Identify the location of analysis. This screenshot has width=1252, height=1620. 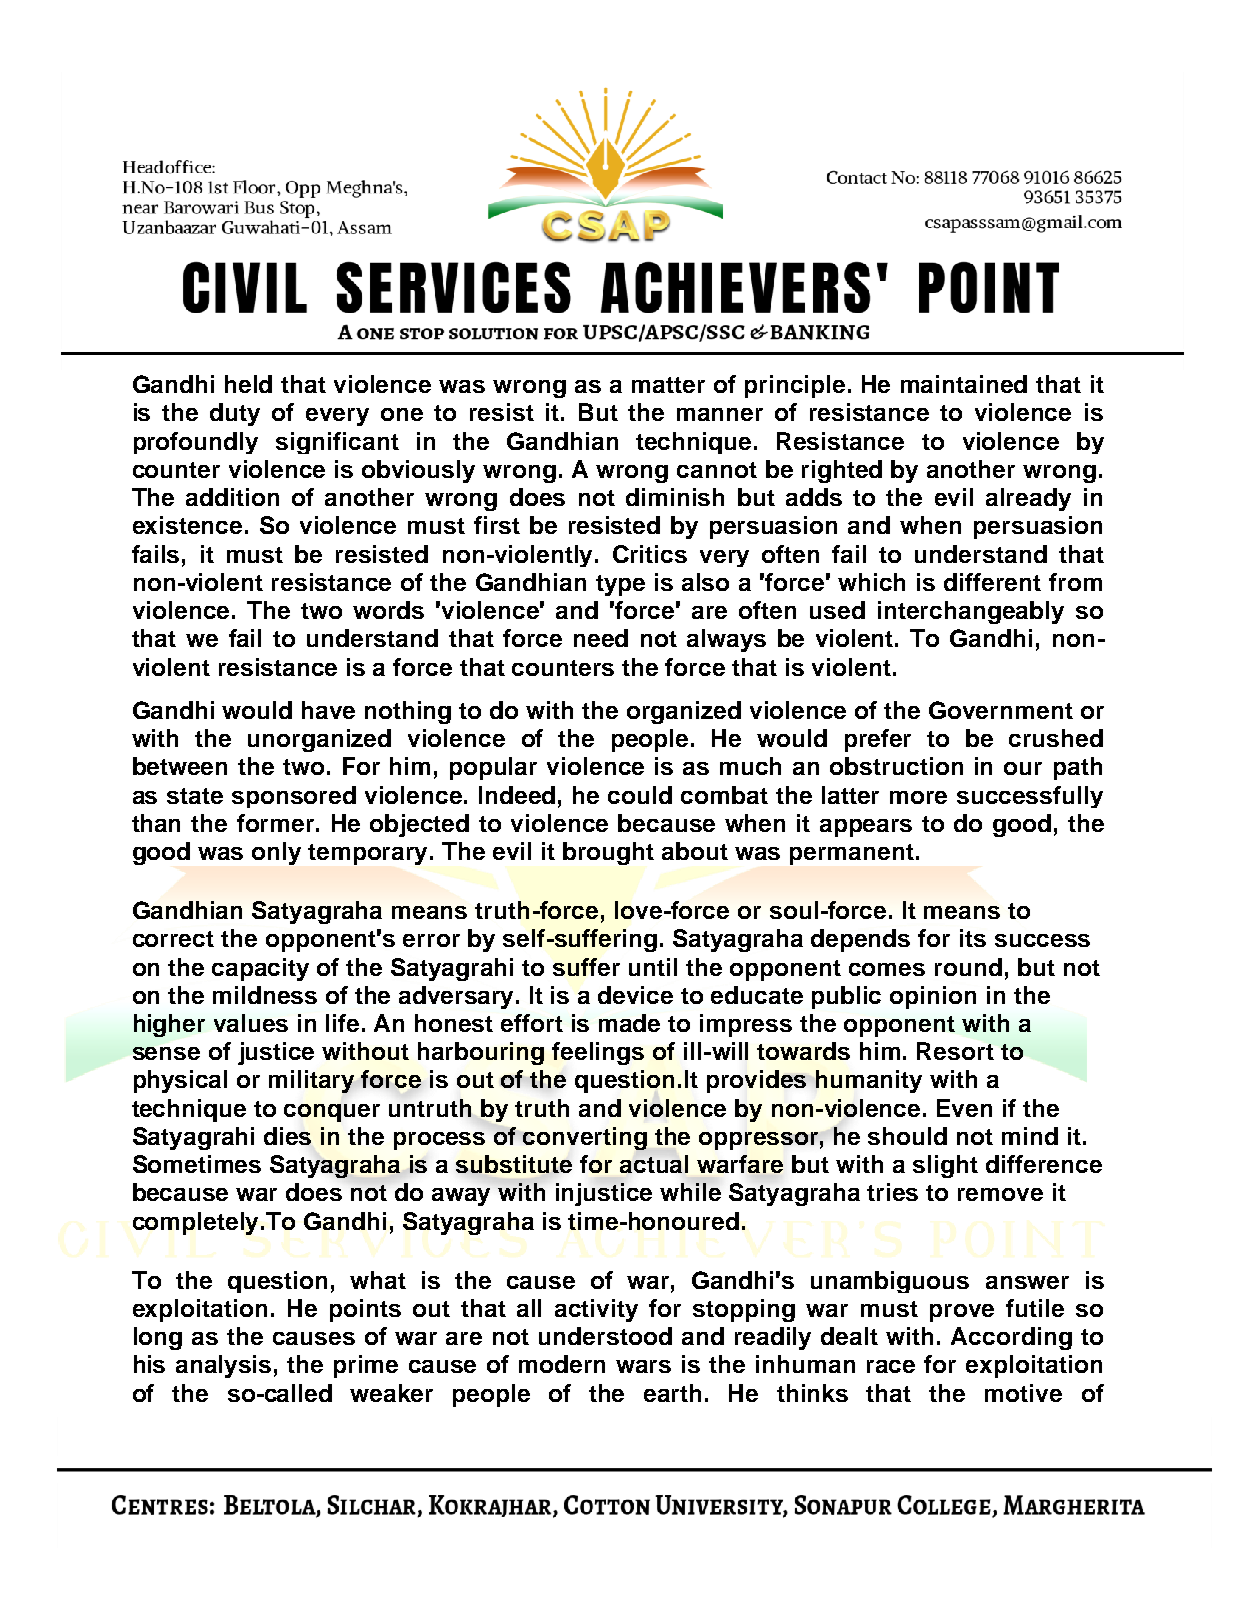
(223, 1366).
